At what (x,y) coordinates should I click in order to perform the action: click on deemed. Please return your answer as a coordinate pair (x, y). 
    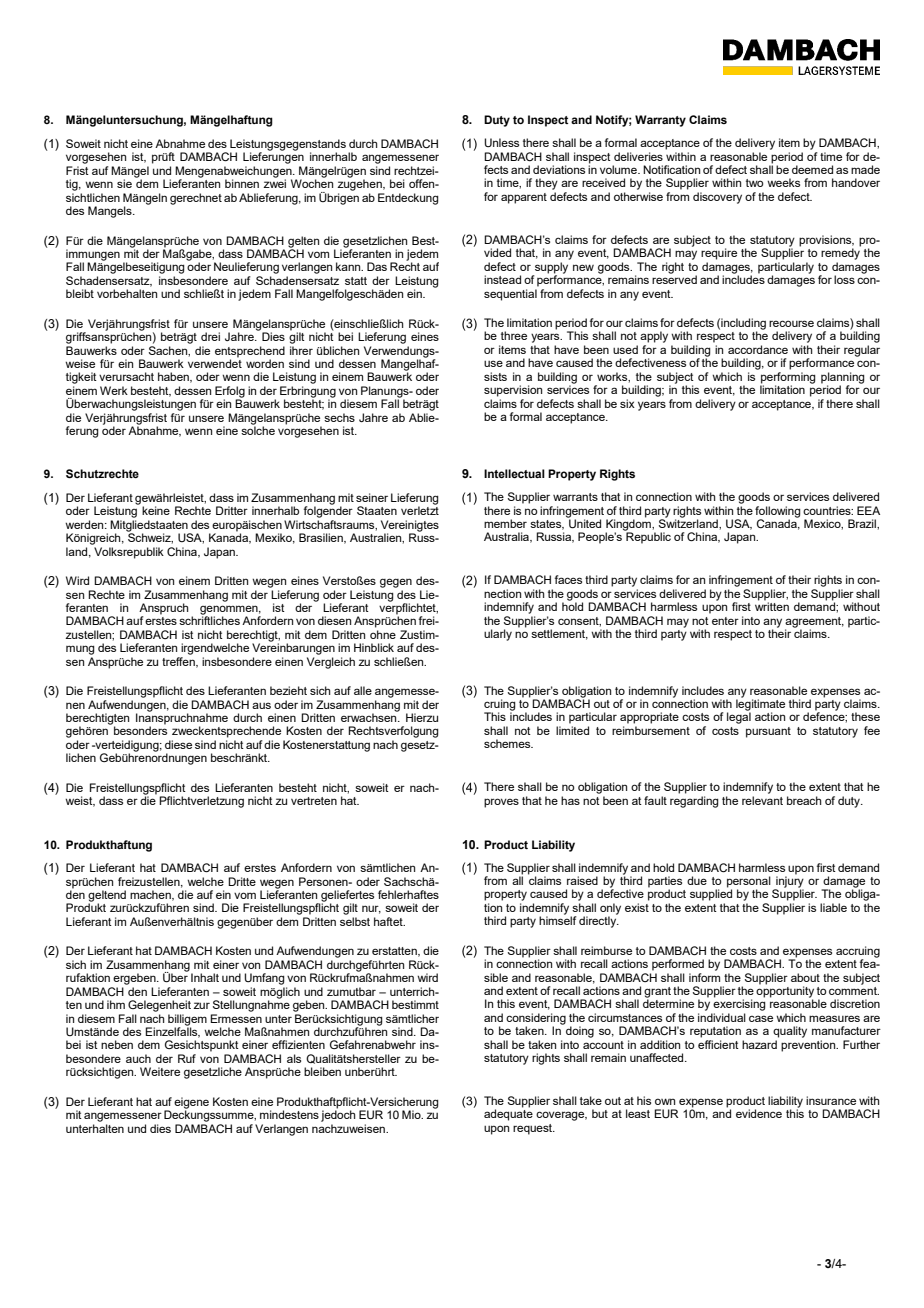
    Looking at the image, I should click on (812, 169).
